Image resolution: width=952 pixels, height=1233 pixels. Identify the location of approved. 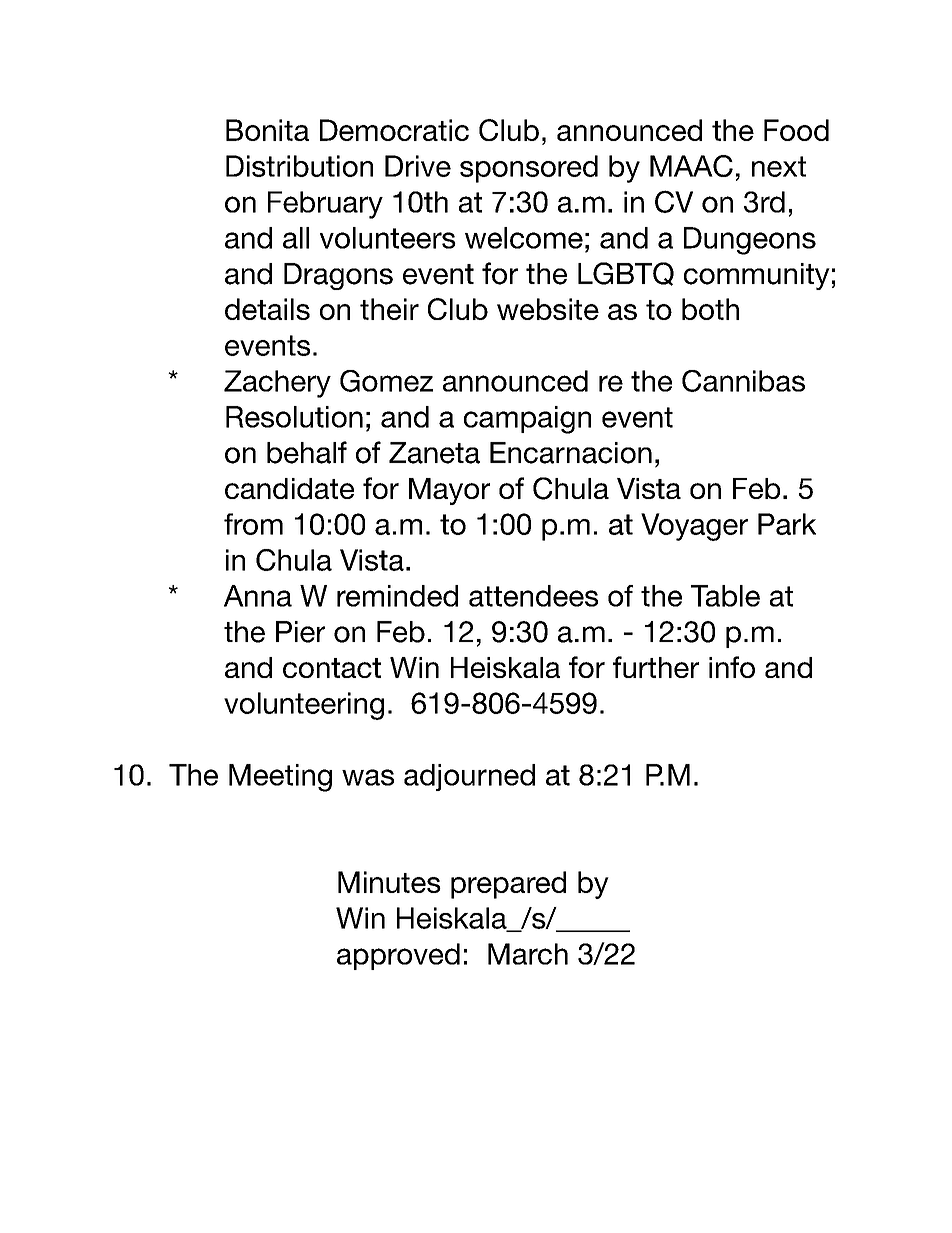
(398, 956).
